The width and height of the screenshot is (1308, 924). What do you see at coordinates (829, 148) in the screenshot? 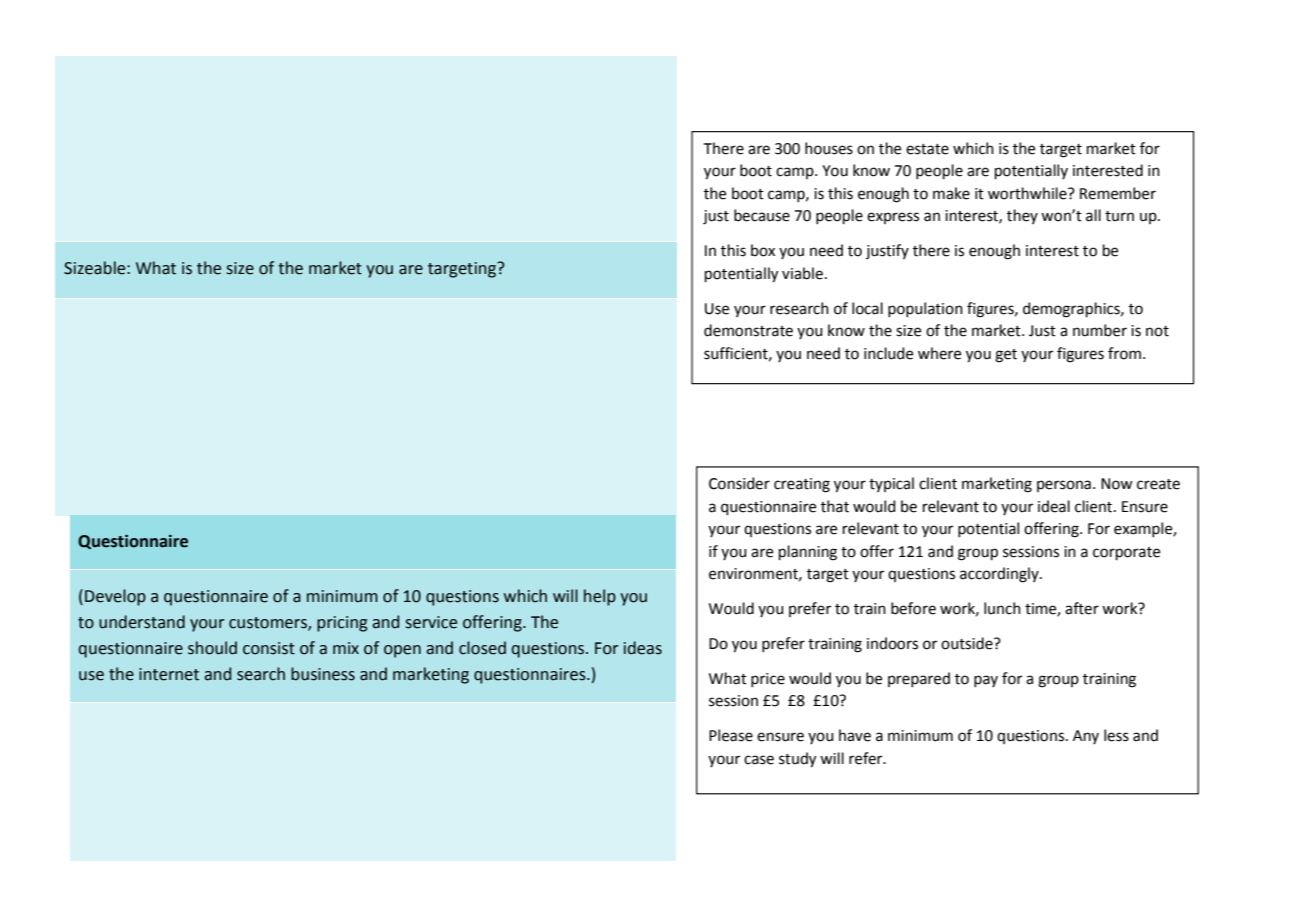
I see `houses` at bounding box center [829, 148].
